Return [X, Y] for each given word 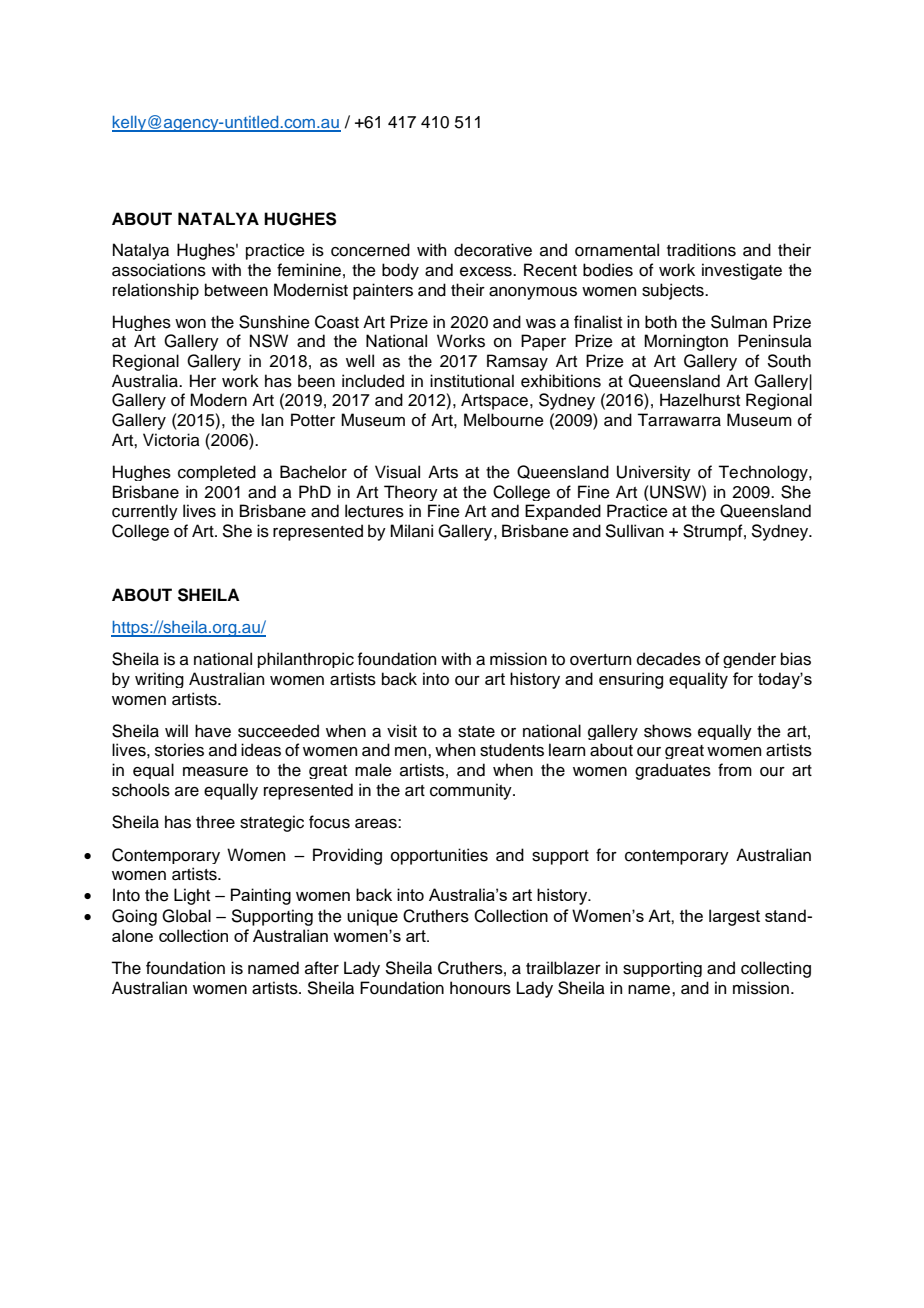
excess [487, 272]
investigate [742, 271]
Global [186, 916]
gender [749, 660]
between [236, 290]
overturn [600, 660]
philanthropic [306, 660]
